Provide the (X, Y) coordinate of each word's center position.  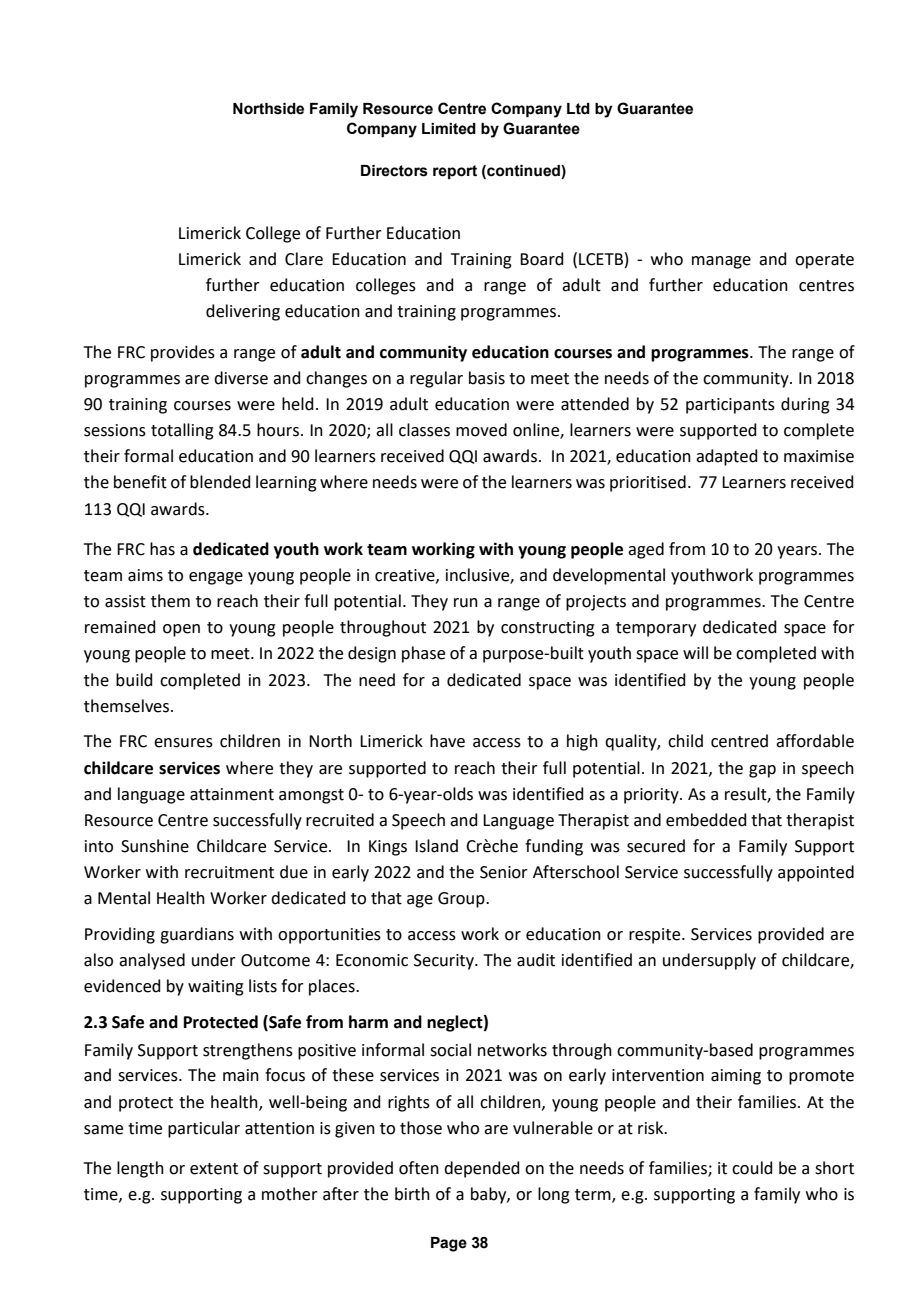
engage (216, 578)
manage (721, 262)
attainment (232, 794)
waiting (216, 988)
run (466, 603)
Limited (449, 129)
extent (214, 1169)
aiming (736, 1077)
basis (487, 378)
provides (183, 353)
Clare (304, 259)
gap (762, 771)
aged (646, 550)
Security (445, 962)
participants (730, 406)
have (447, 741)
